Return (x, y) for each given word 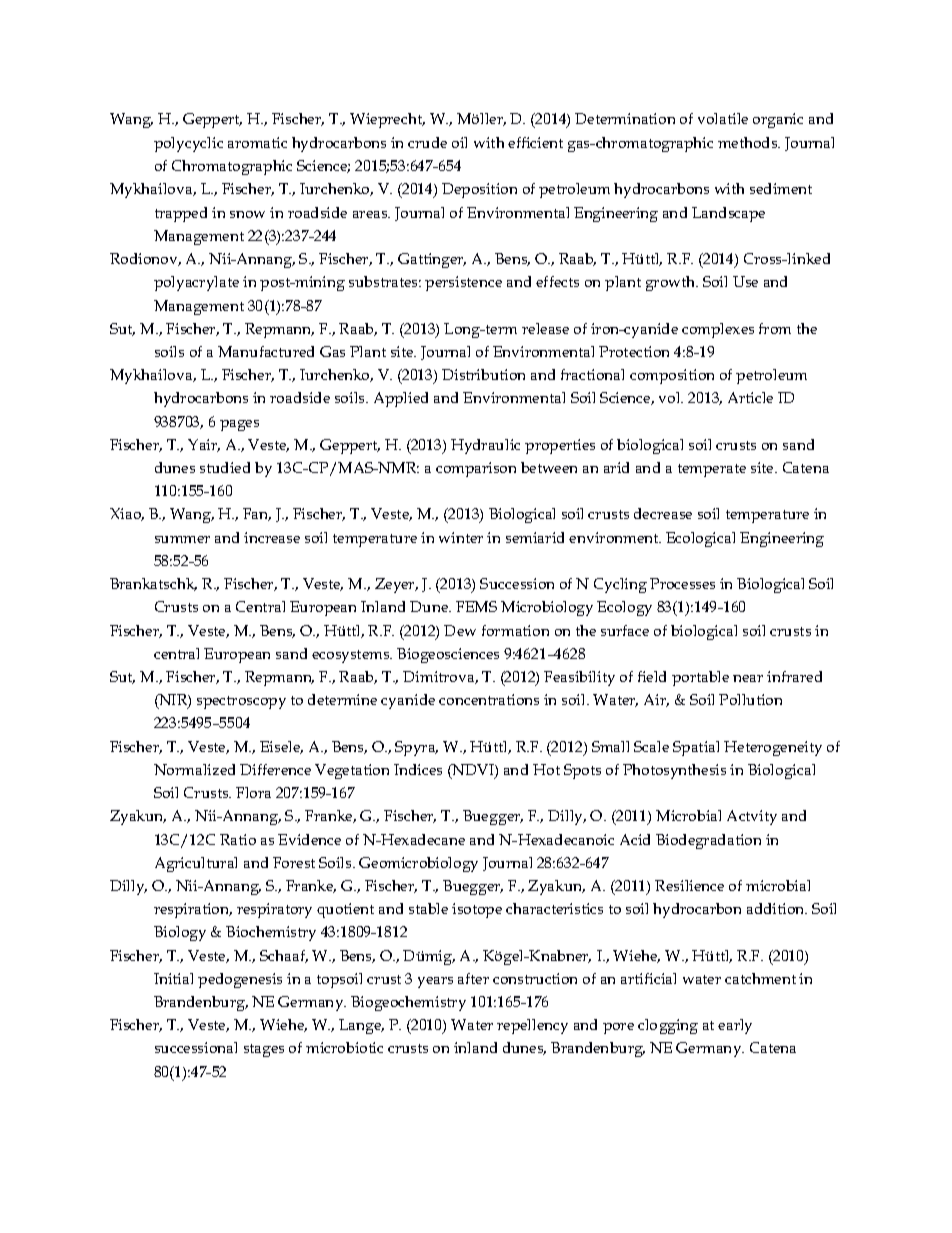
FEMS (476, 606)
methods (749, 142)
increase (272, 537)
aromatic (257, 142)
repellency (532, 1026)
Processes (682, 583)
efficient (535, 142)
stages (264, 1050)
